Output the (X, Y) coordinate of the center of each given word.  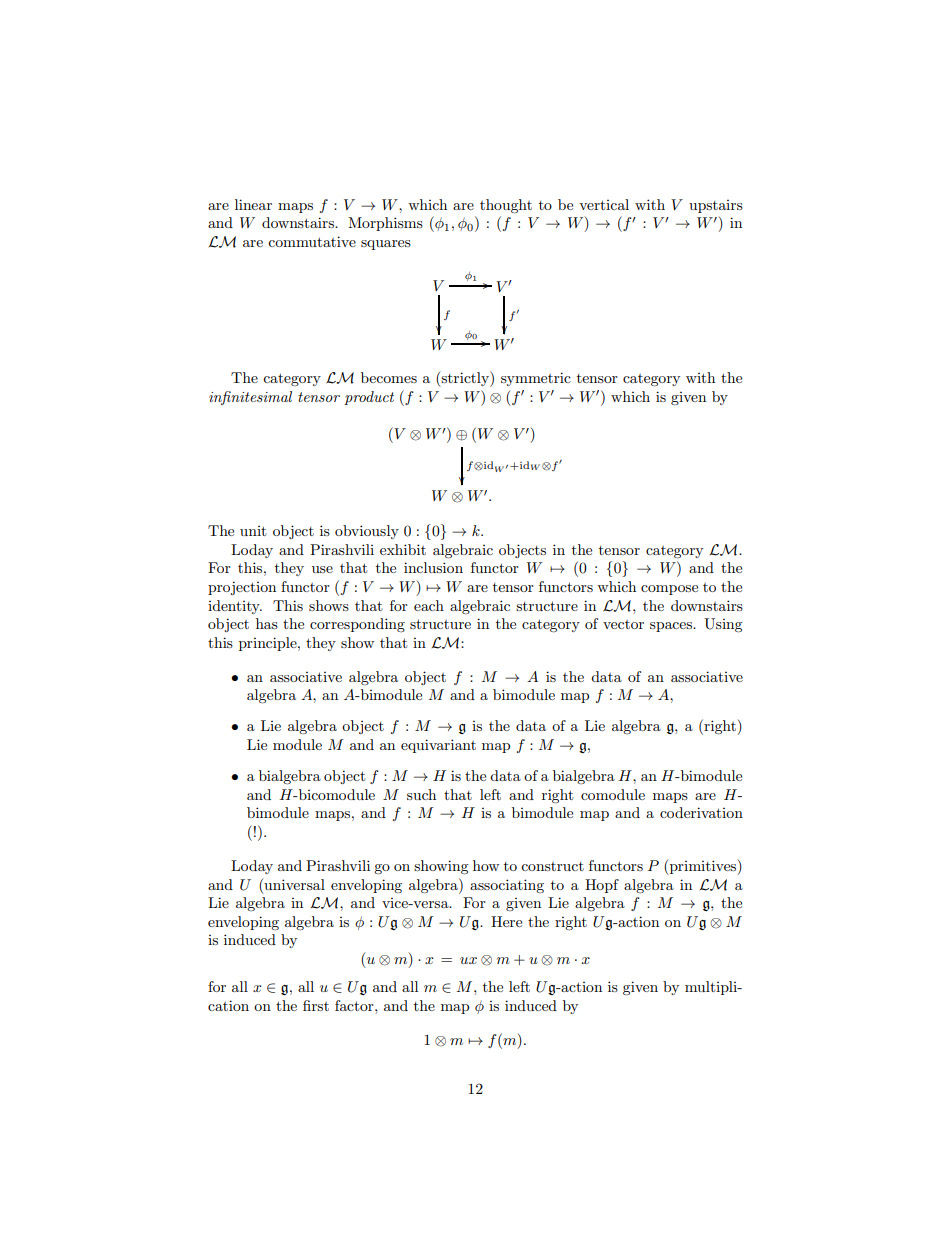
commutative (312, 241)
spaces (672, 627)
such (421, 794)
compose (669, 590)
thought (506, 206)
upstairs (716, 206)
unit (253, 531)
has (267, 623)
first (316, 1005)
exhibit (403, 549)
